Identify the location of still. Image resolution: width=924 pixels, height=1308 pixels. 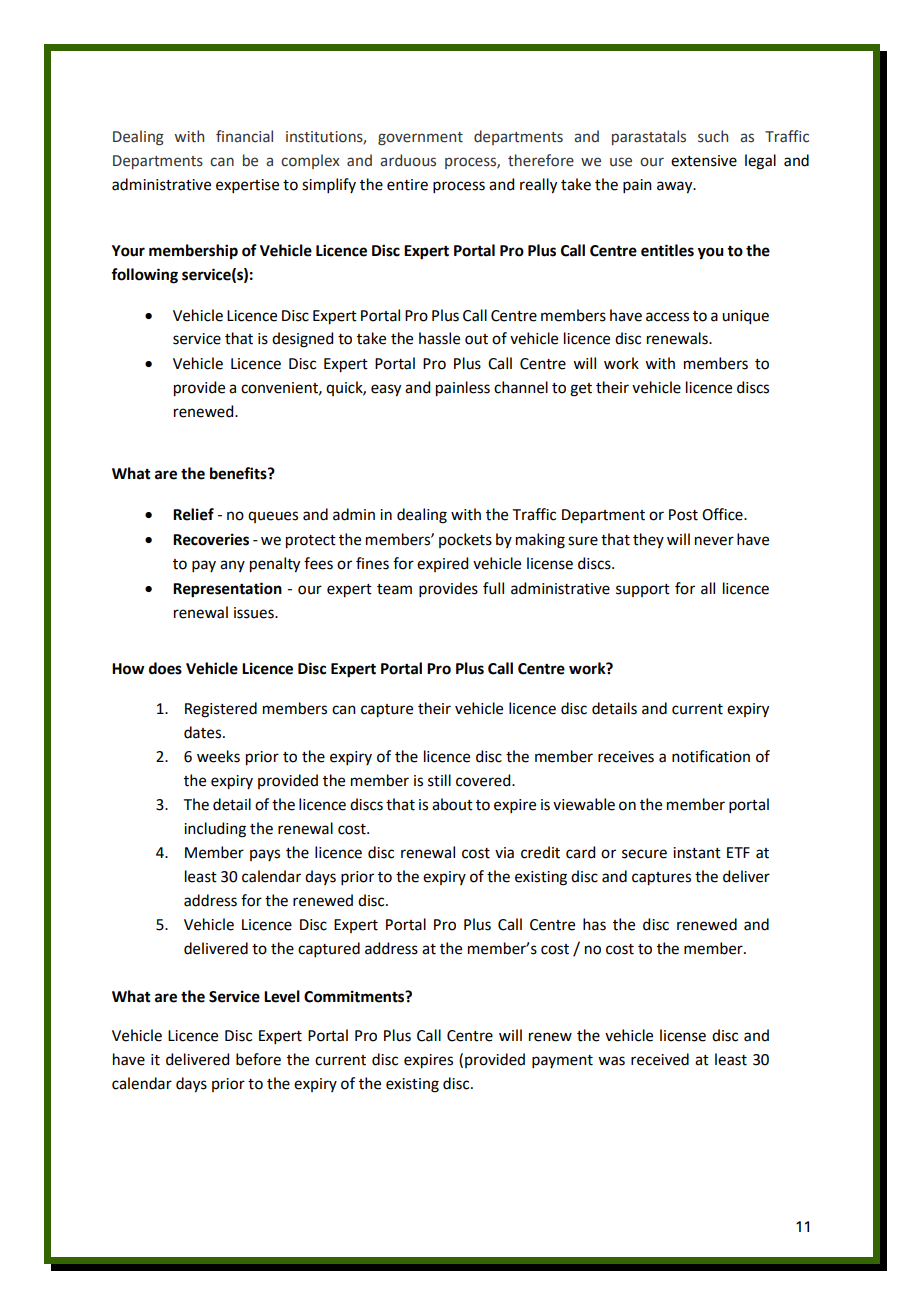
(439, 780).
